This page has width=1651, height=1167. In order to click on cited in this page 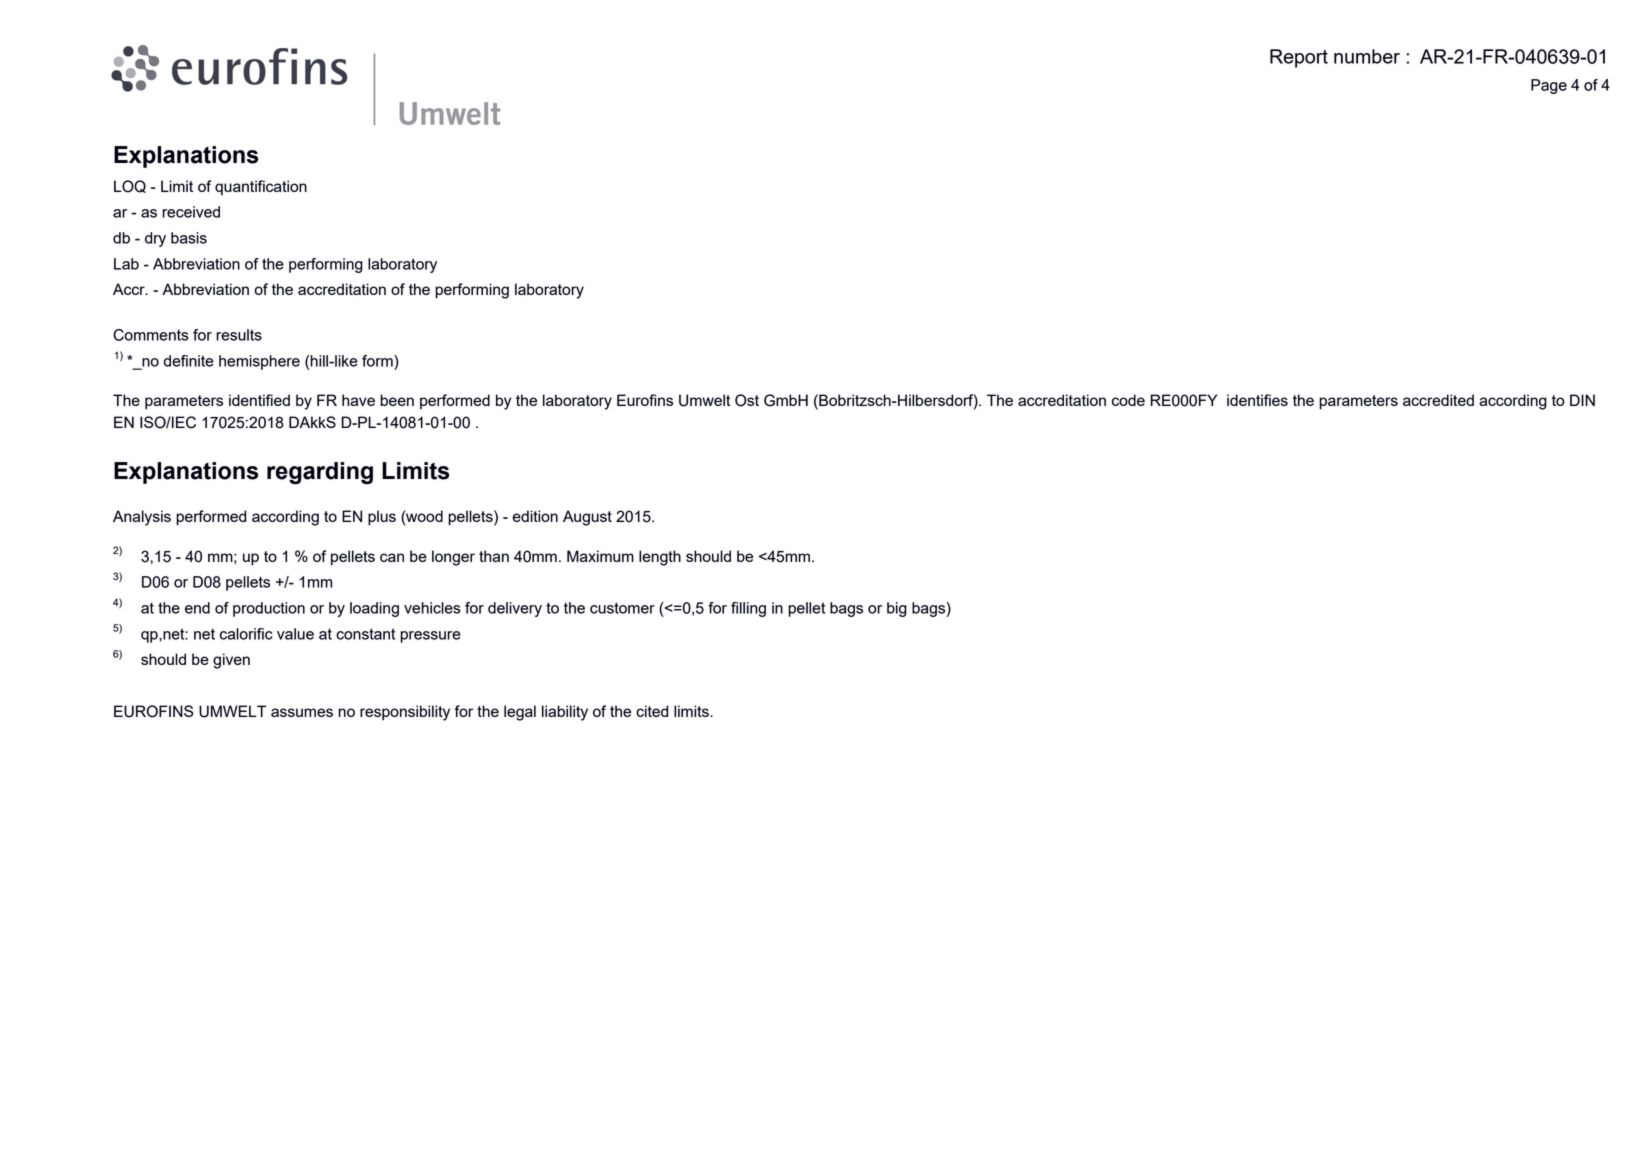, I will do `click(652, 711)`.
